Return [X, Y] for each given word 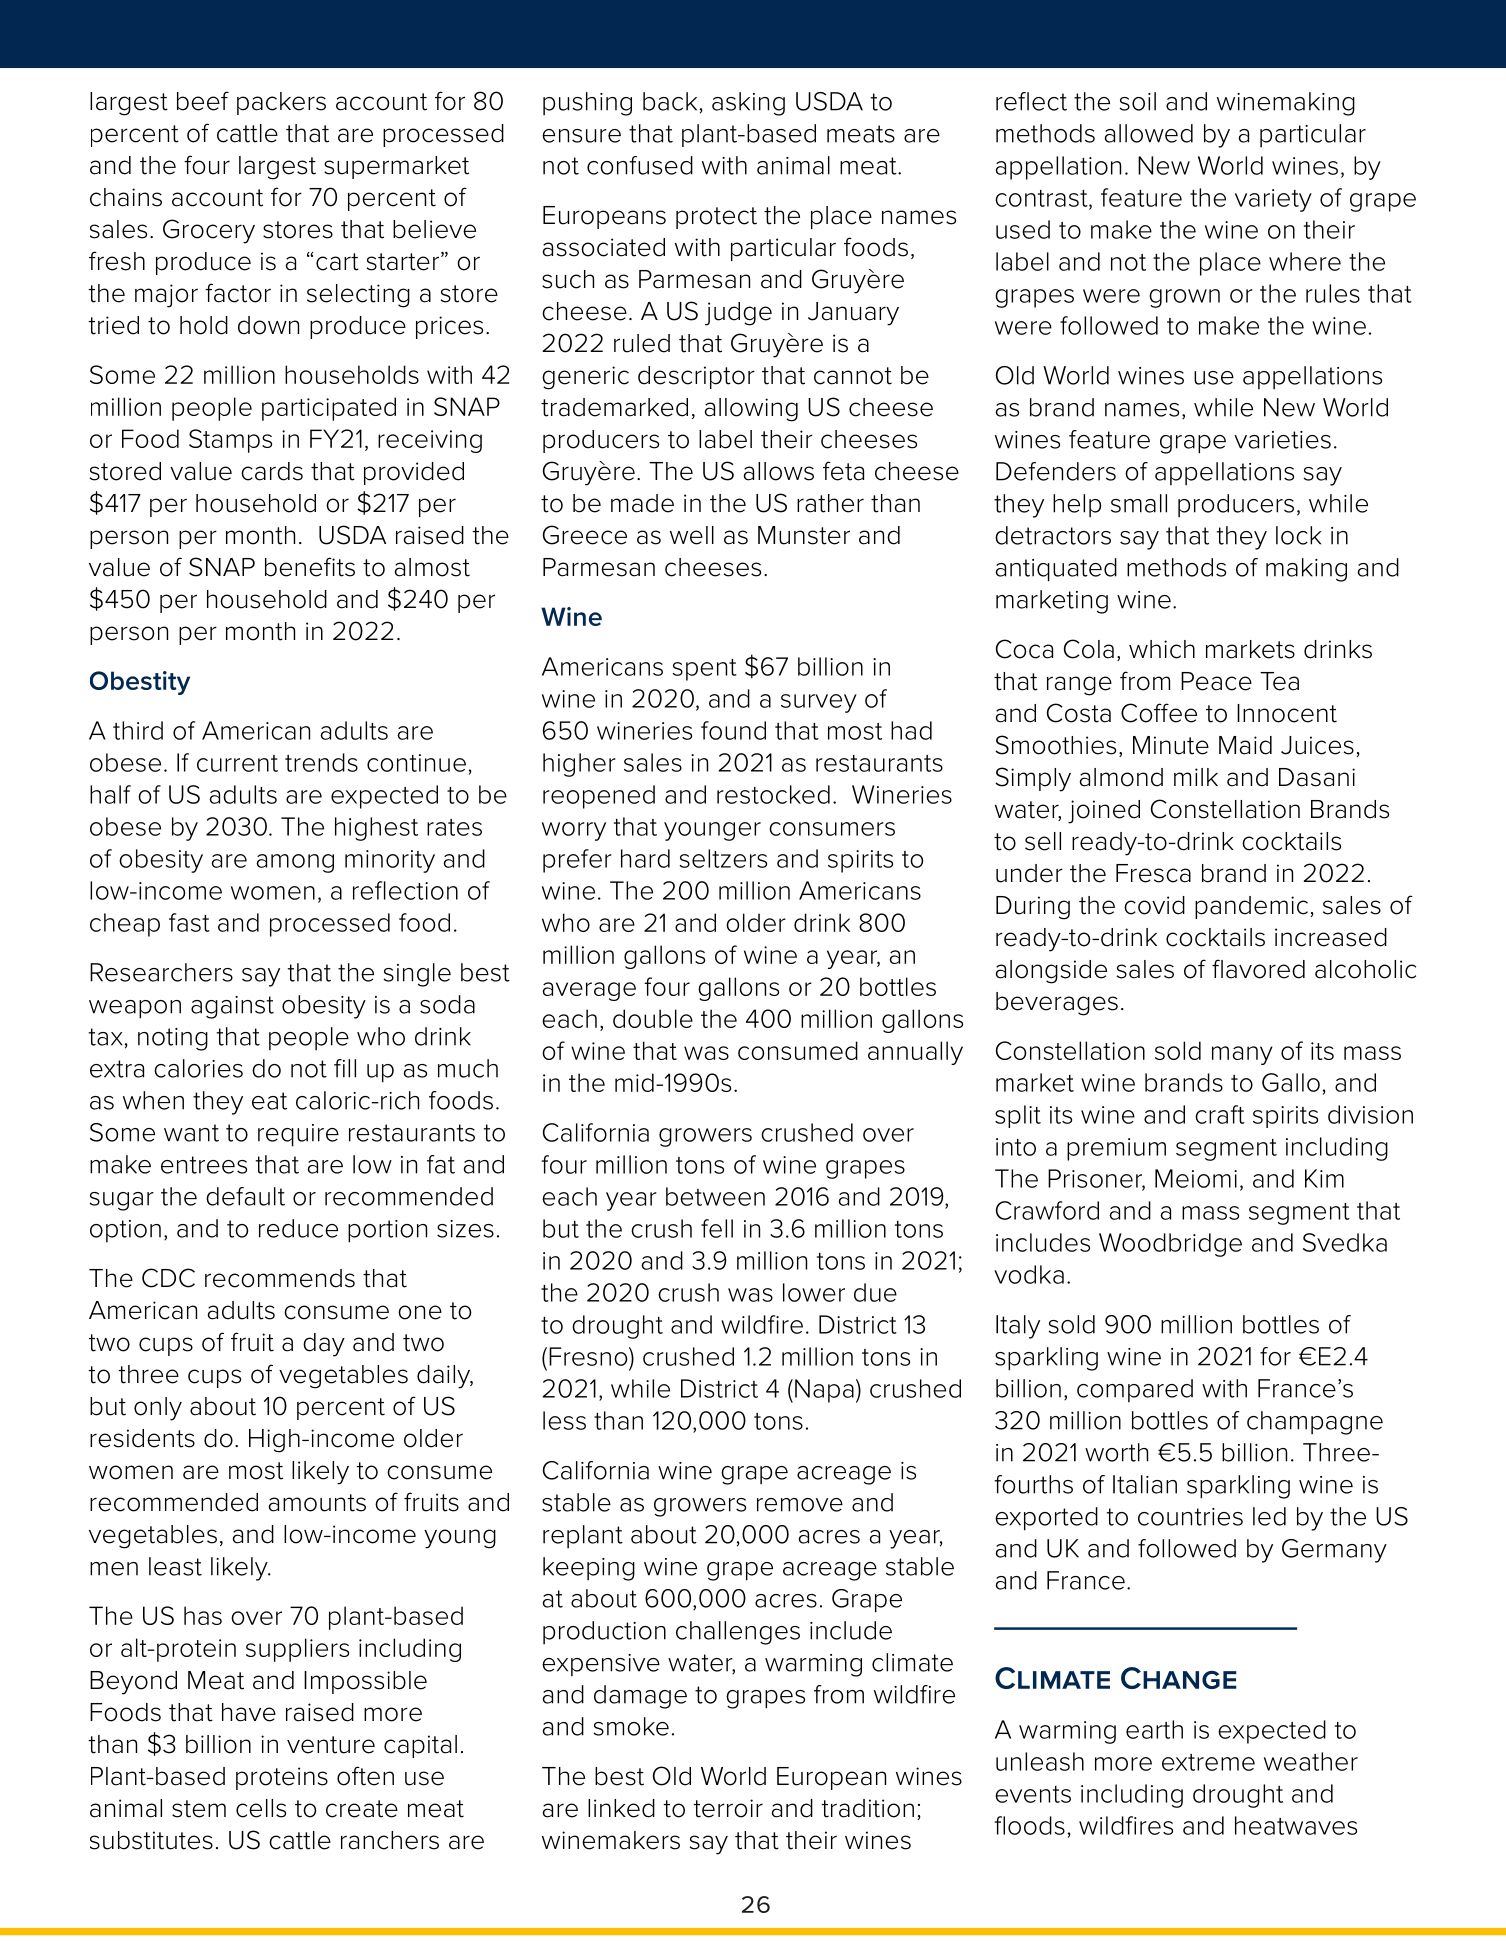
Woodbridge [1170, 1245]
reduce [298, 1228]
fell [717, 1228]
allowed [1148, 133]
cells [261, 1808]
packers [281, 103]
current [237, 763]
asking [748, 104]
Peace [1216, 681]
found [733, 730]
